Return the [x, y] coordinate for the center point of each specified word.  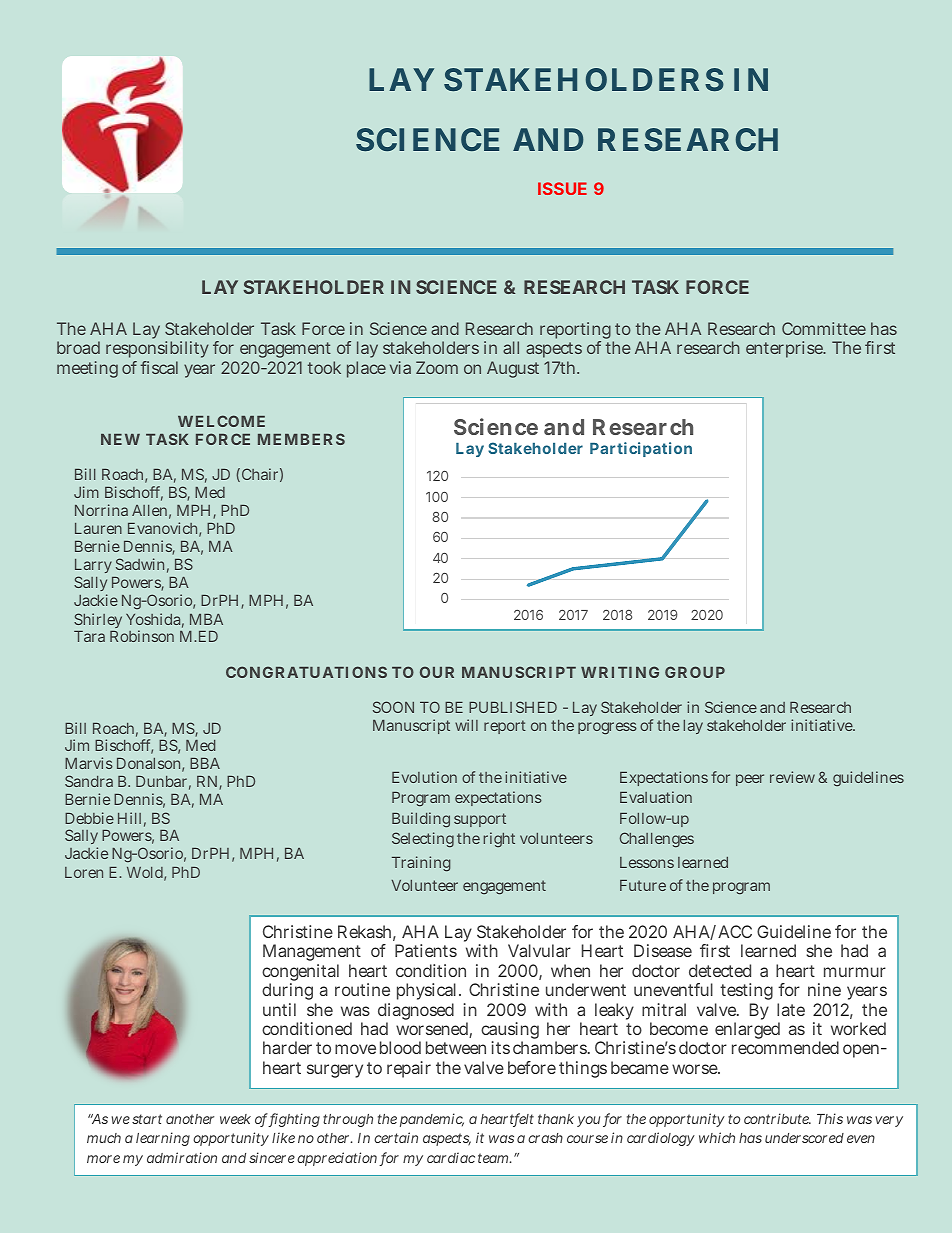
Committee [824, 328]
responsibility [157, 351]
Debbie [89, 818]
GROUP [695, 672]
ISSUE [562, 188]
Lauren [98, 528]
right [499, 839]
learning [163, 1139]
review [792, 777]
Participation [641, 449]
